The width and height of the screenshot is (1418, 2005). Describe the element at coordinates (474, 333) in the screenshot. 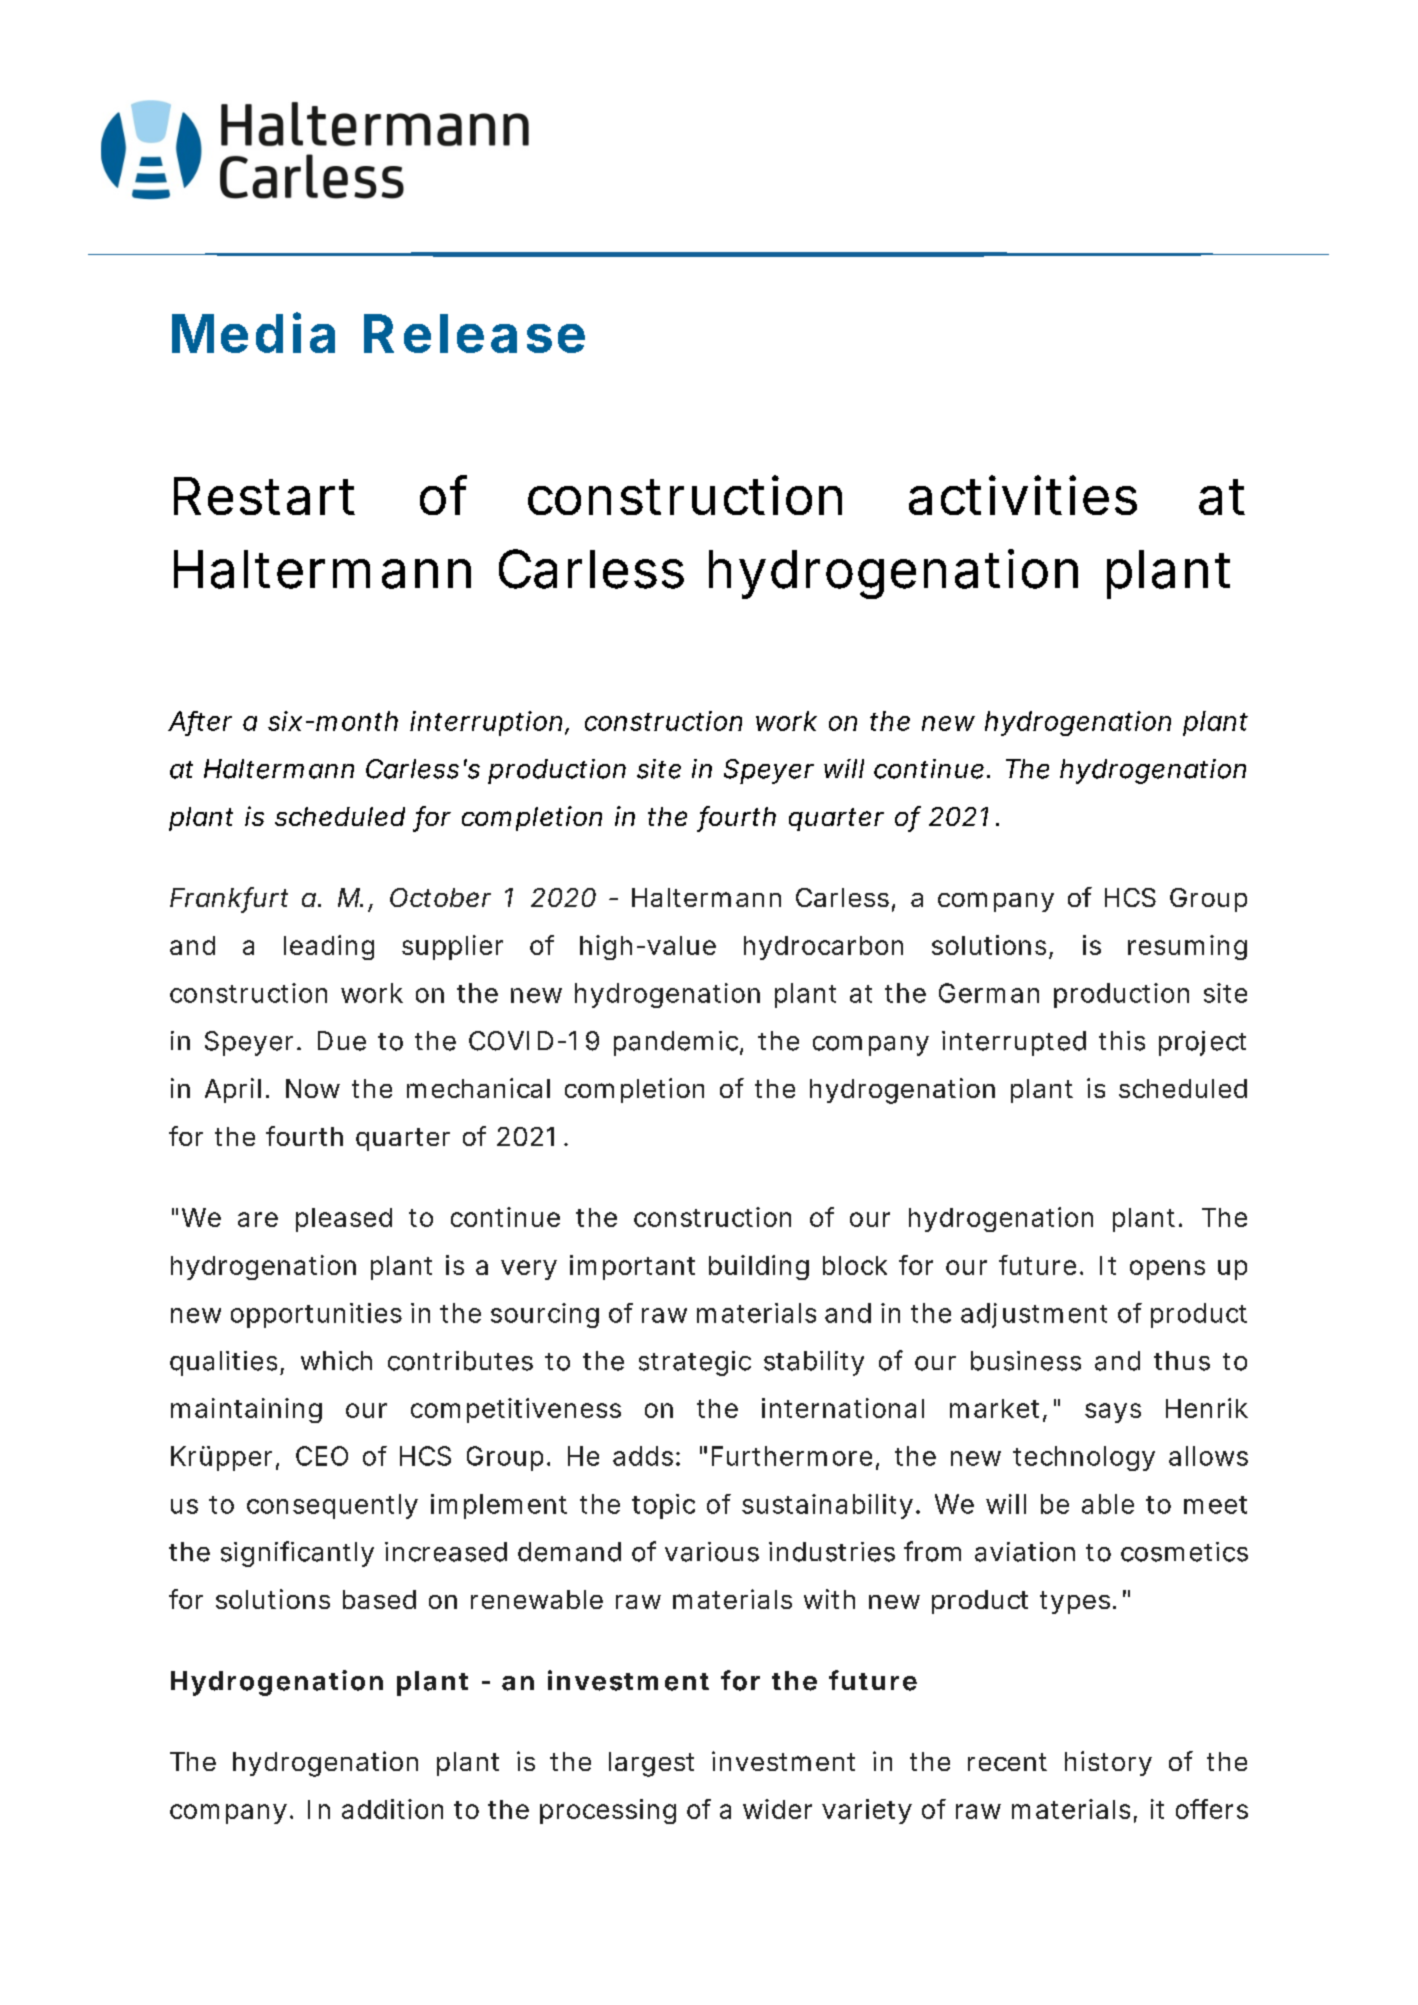

I see `Release` at that location.
